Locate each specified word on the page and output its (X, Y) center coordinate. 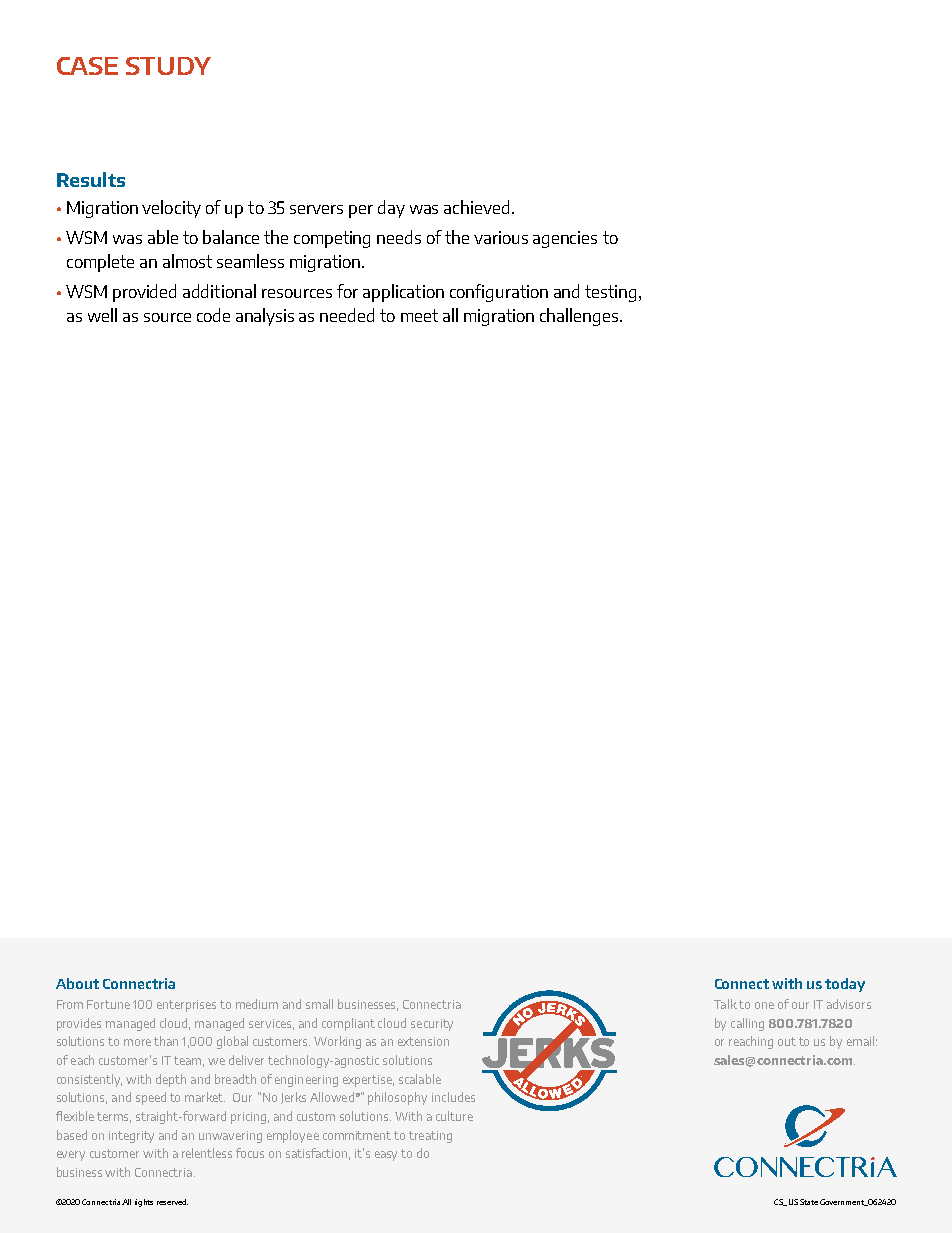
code (213, 315)
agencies (565, 239)
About (77, 983)
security (432, 1025)
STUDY (168, 66)
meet (419, 315)
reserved (172, 1202)
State (809, 1202)
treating (430, 1137)
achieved (476, 207)
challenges (579, 317)
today (845, 985)
